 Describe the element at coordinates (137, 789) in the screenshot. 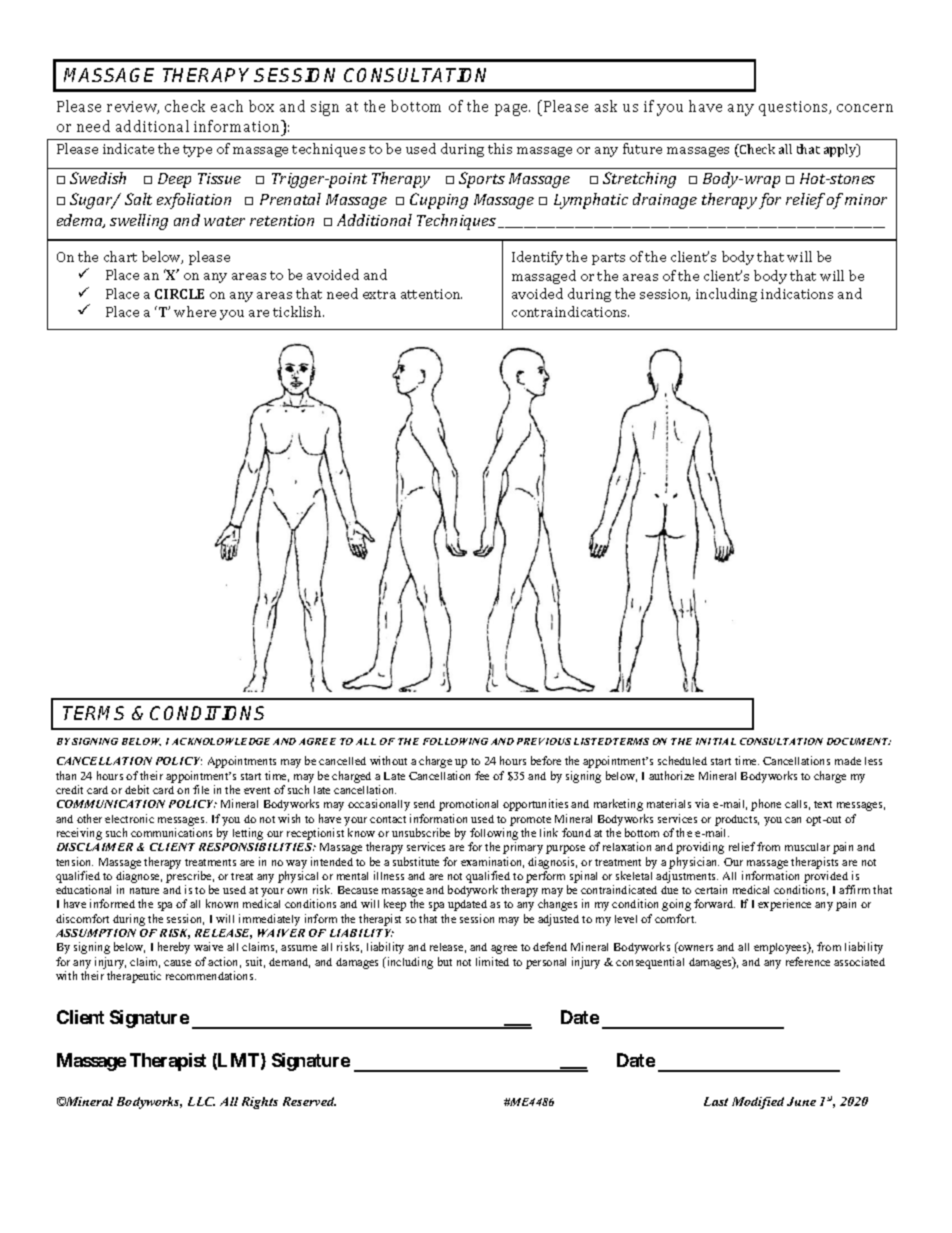

I see `debit` at that location.
